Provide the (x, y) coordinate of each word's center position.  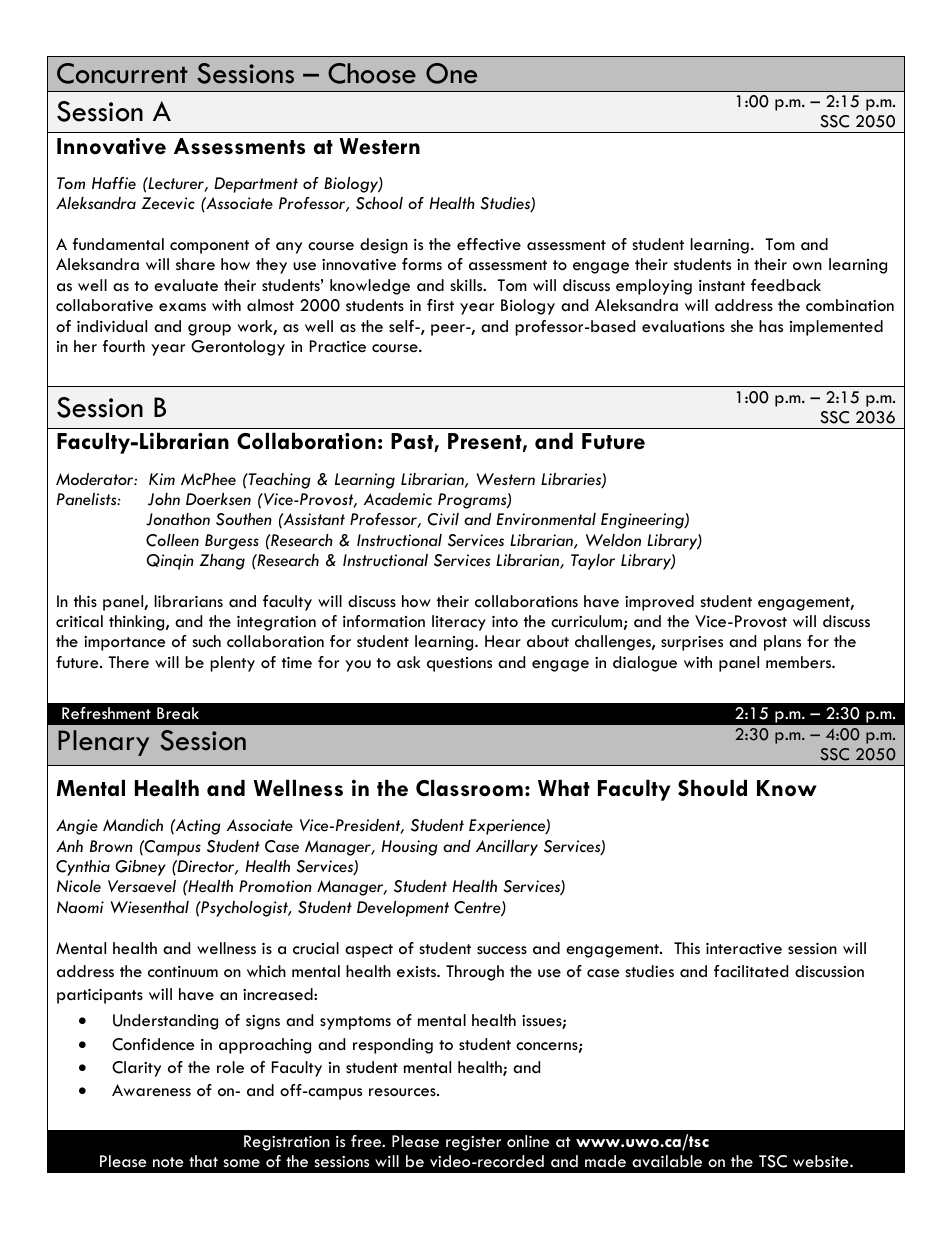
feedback (786, 285)
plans (782, 643)
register (473, 1143)
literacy (459, 623)
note (168, 1162)
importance (125, 643)
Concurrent (122, 73)
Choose (372, 73)
